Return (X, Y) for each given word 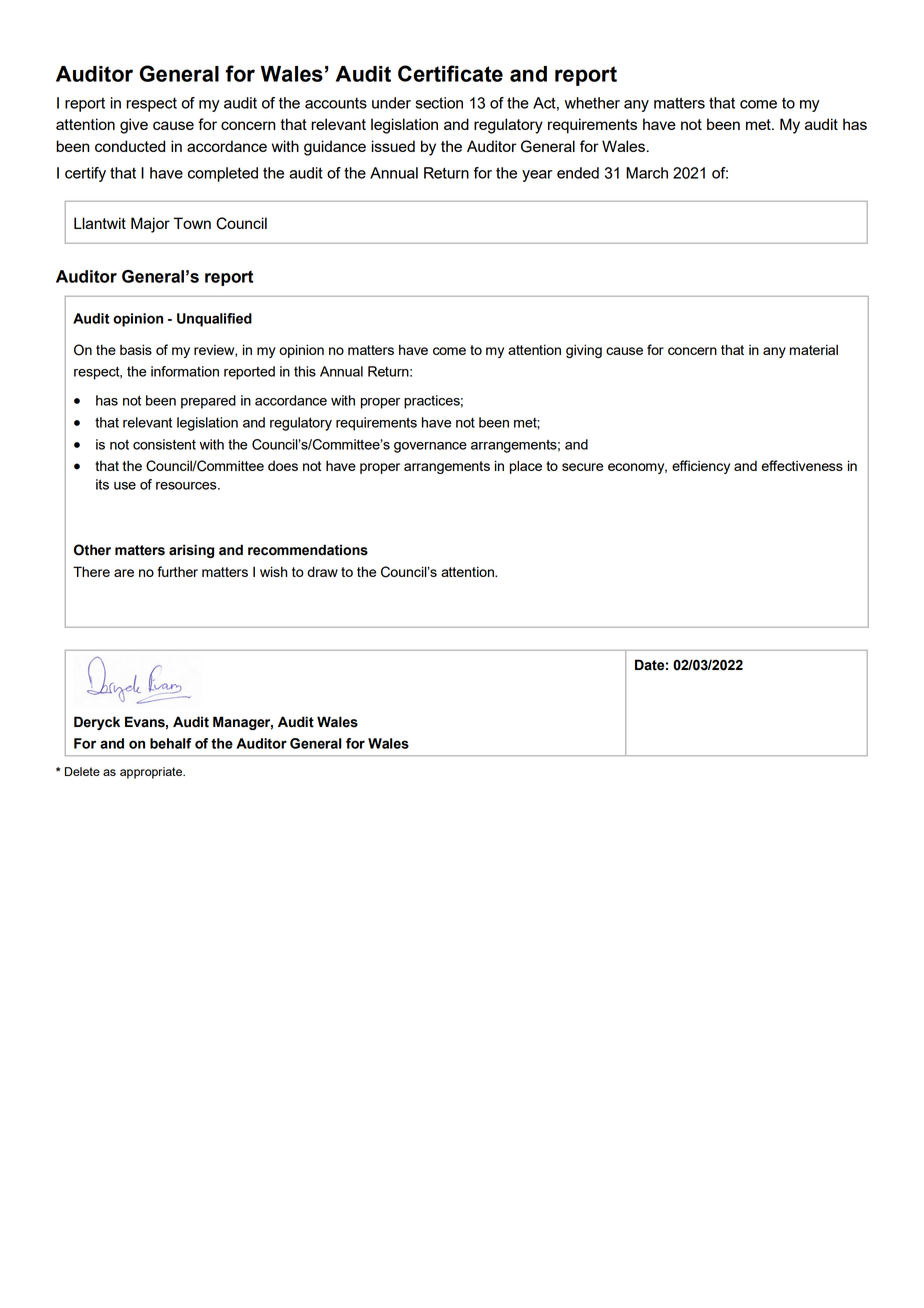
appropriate (152, 773)
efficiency (701, 467)
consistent (164, 444)
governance (430, 447)
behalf (171, 743)
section (439, 103)
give (134, 126)
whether (592, 103)
